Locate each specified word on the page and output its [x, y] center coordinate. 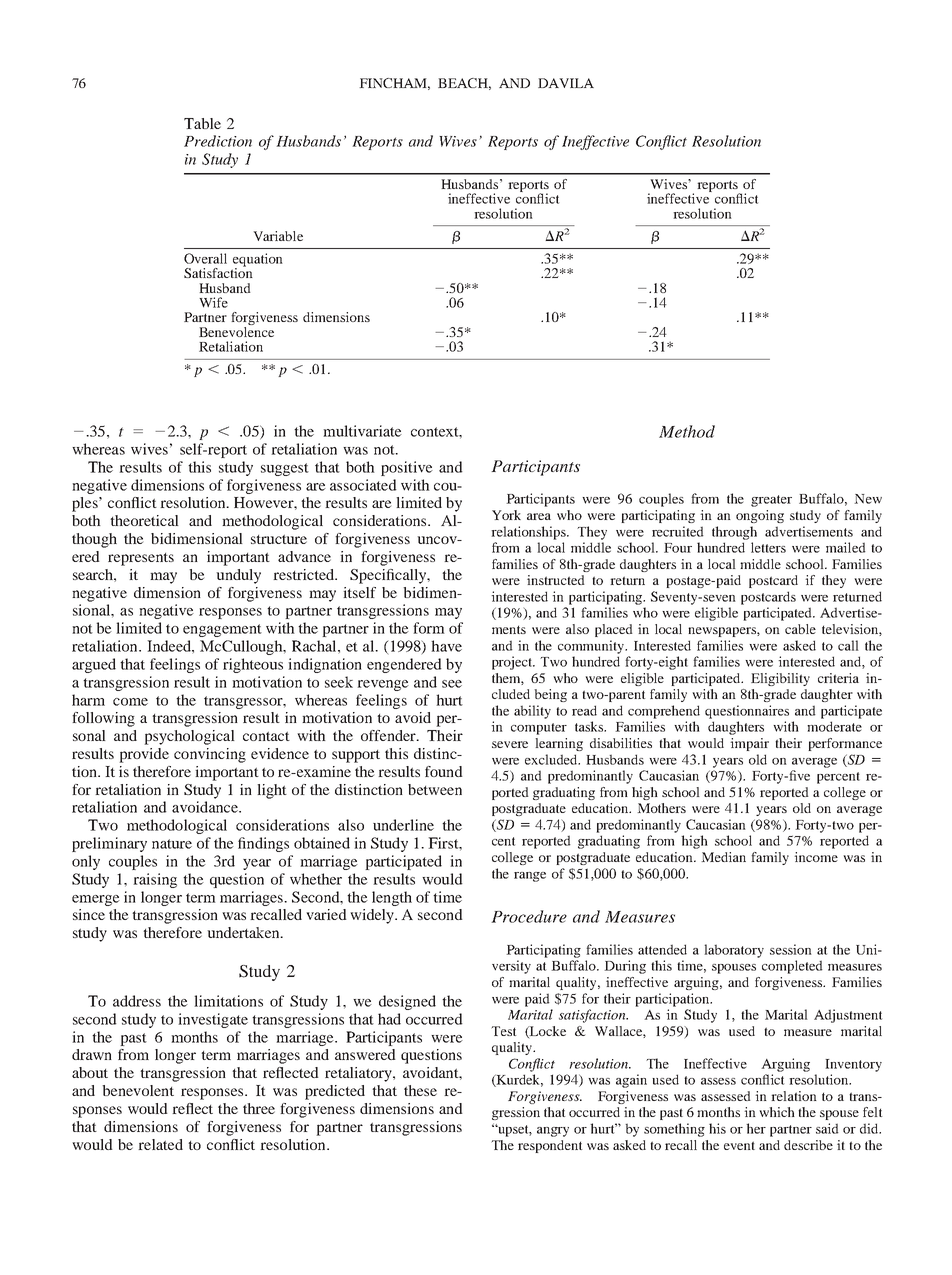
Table [202, 123]
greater [771, 501]
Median [723, 857]
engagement [222, 630]
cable [800, 629]
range [530, 877]
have [446, 646]
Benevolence [236, 330]
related [160, 1144]
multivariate [362, 431]
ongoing [760, 516]
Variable [278, 236]
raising [155, 880]
